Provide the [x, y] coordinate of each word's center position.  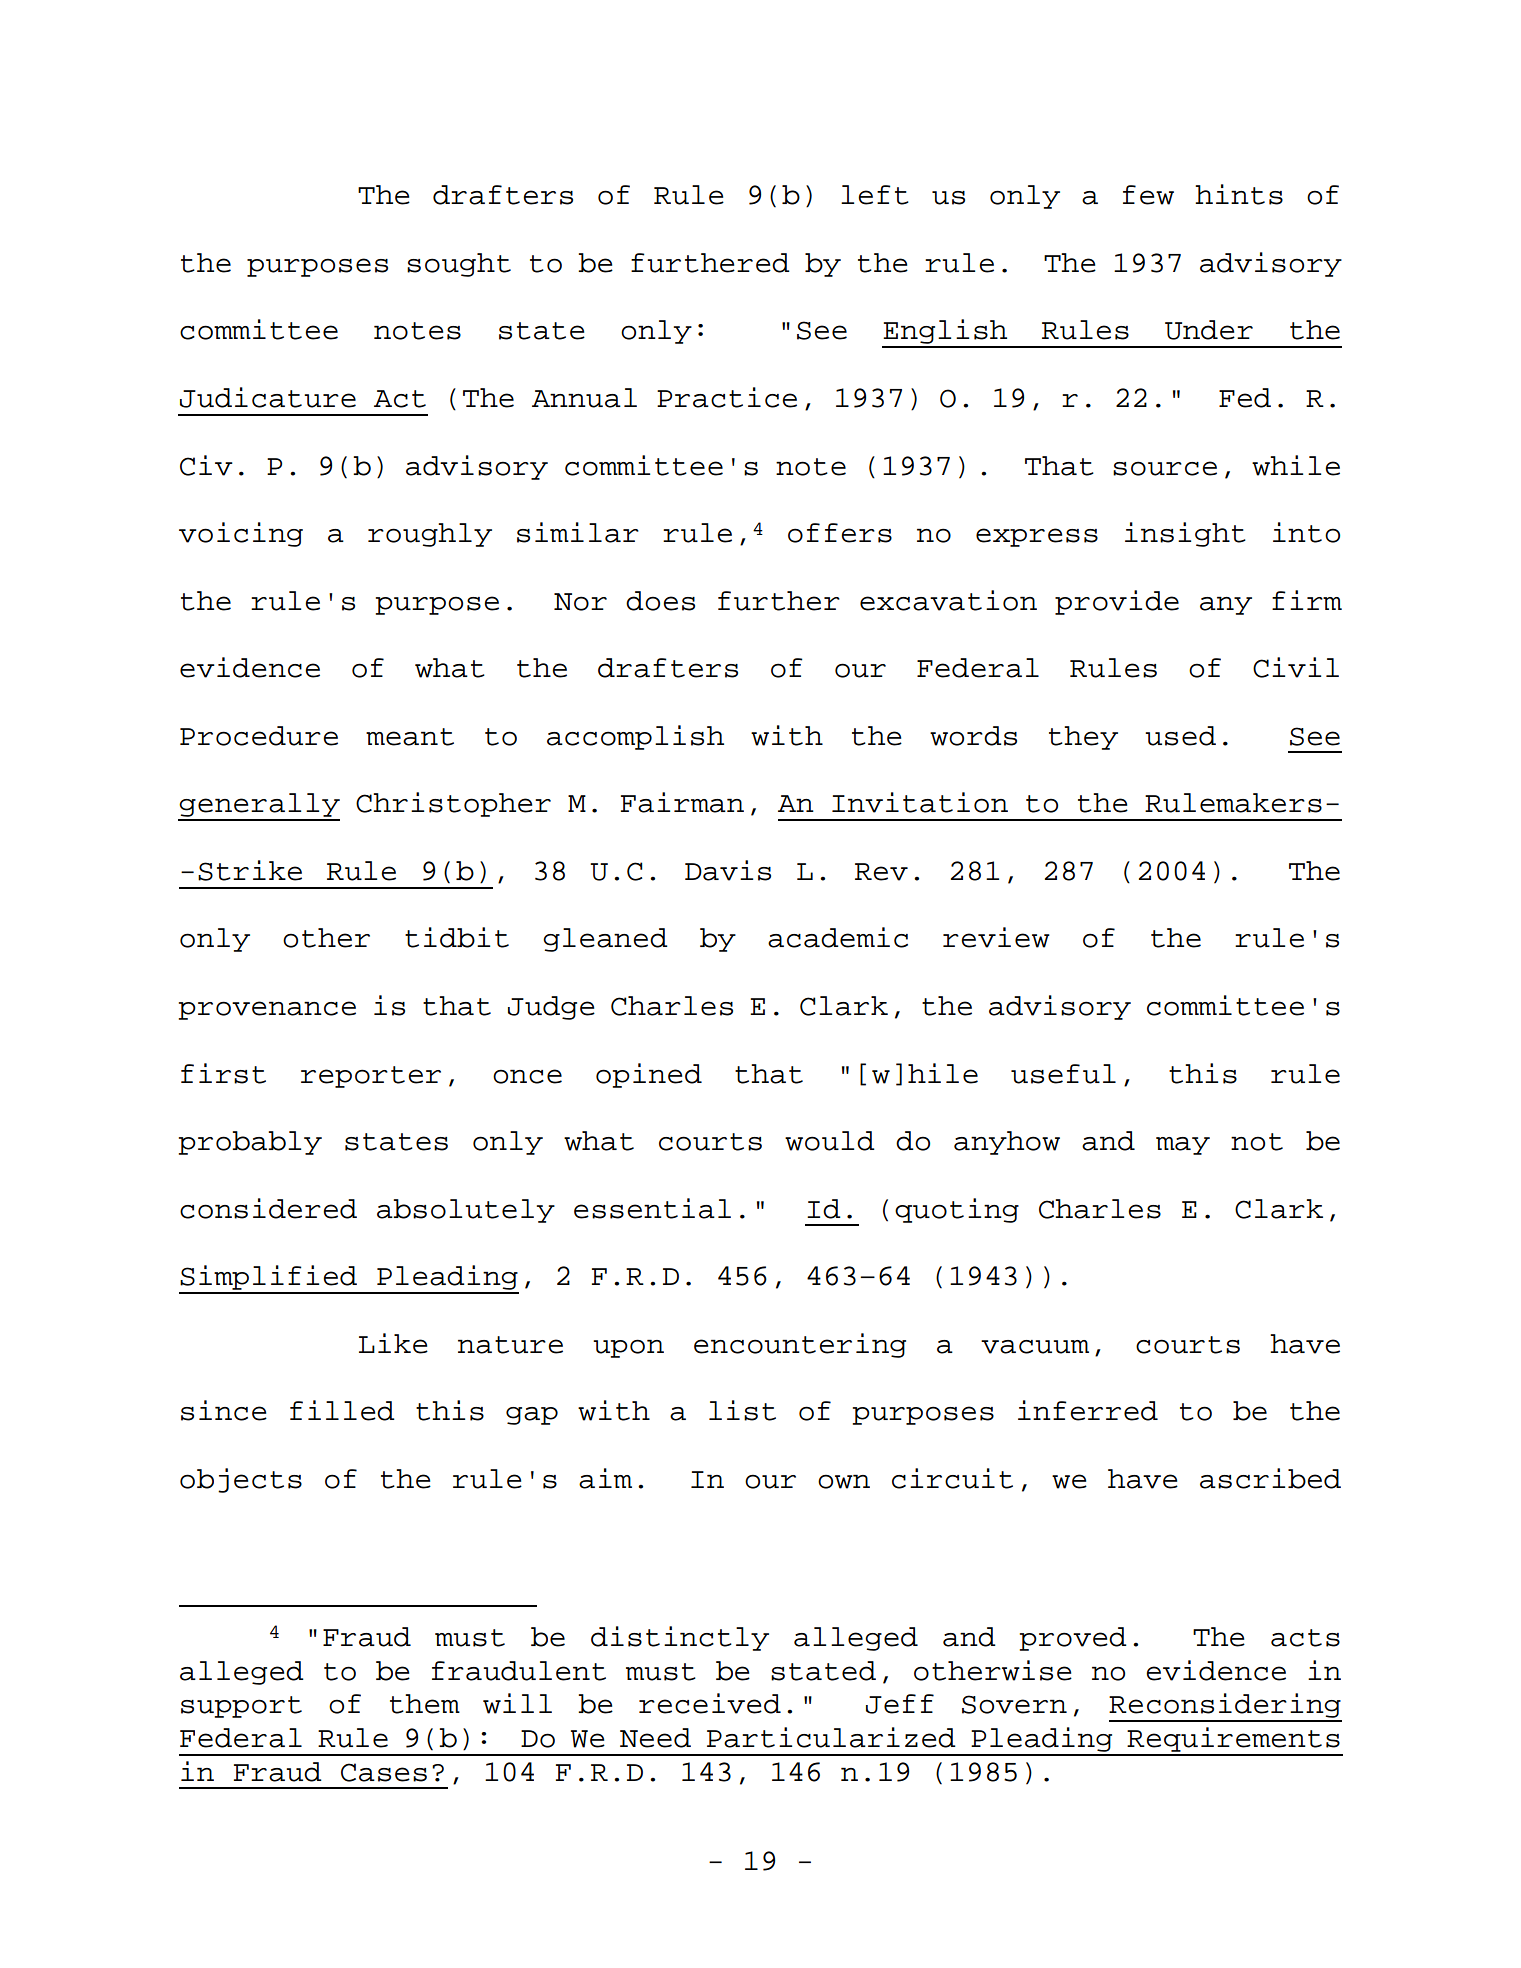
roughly [430, 535]
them [425, 1704]
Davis [728, 870]
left [875, 195]
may [1183, 1146]
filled [342, 1410]
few [1148, 195]
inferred [1088, 1410]
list [742, 1410]
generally [259, 806]
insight [1185, 534]
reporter [371, 1077]
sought [459, 265]
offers [840, 533]
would [830, 1141]
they [1083, 738]
